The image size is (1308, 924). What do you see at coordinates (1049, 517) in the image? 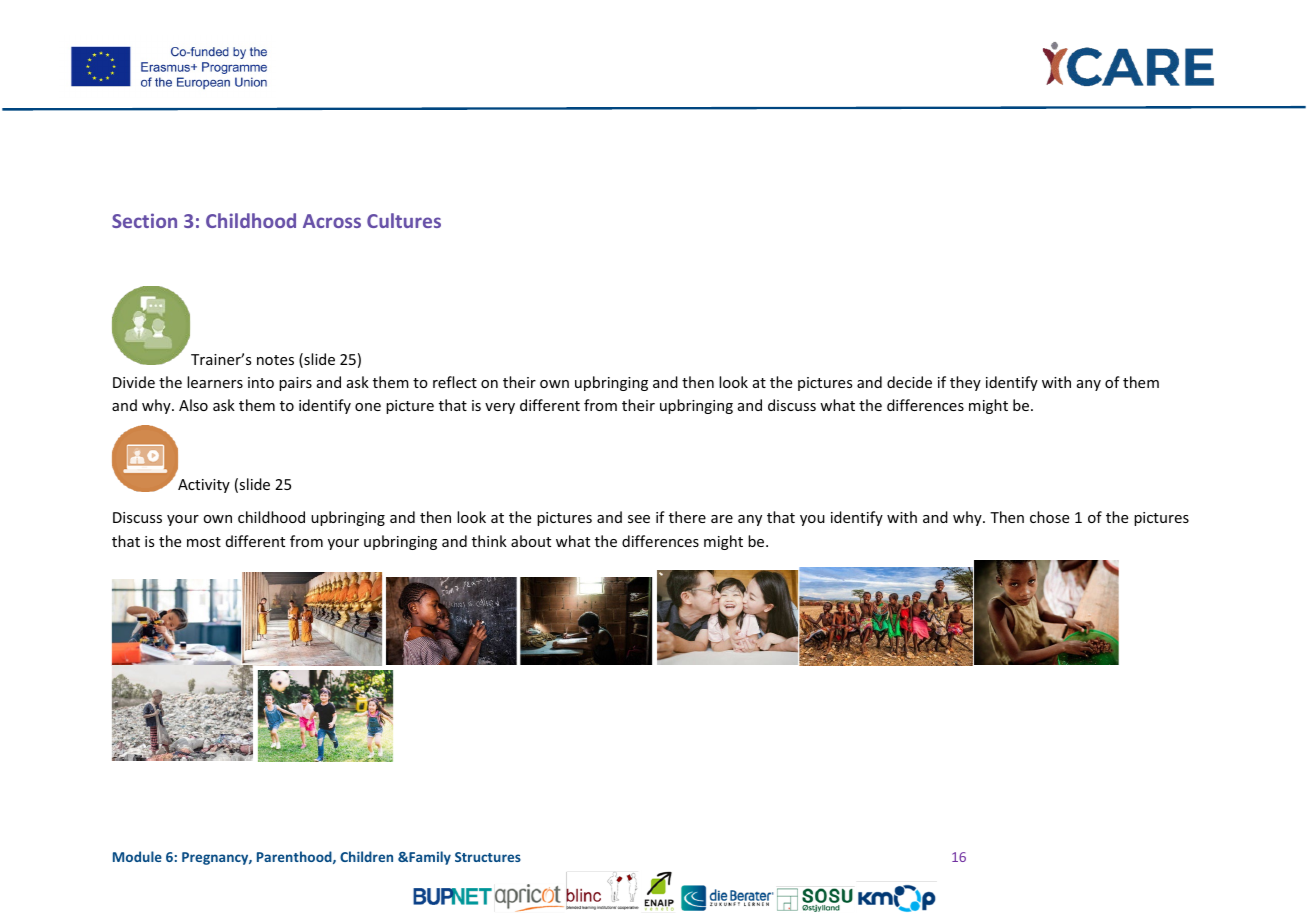
I see `chose` at bounding box center [1049, 517].
